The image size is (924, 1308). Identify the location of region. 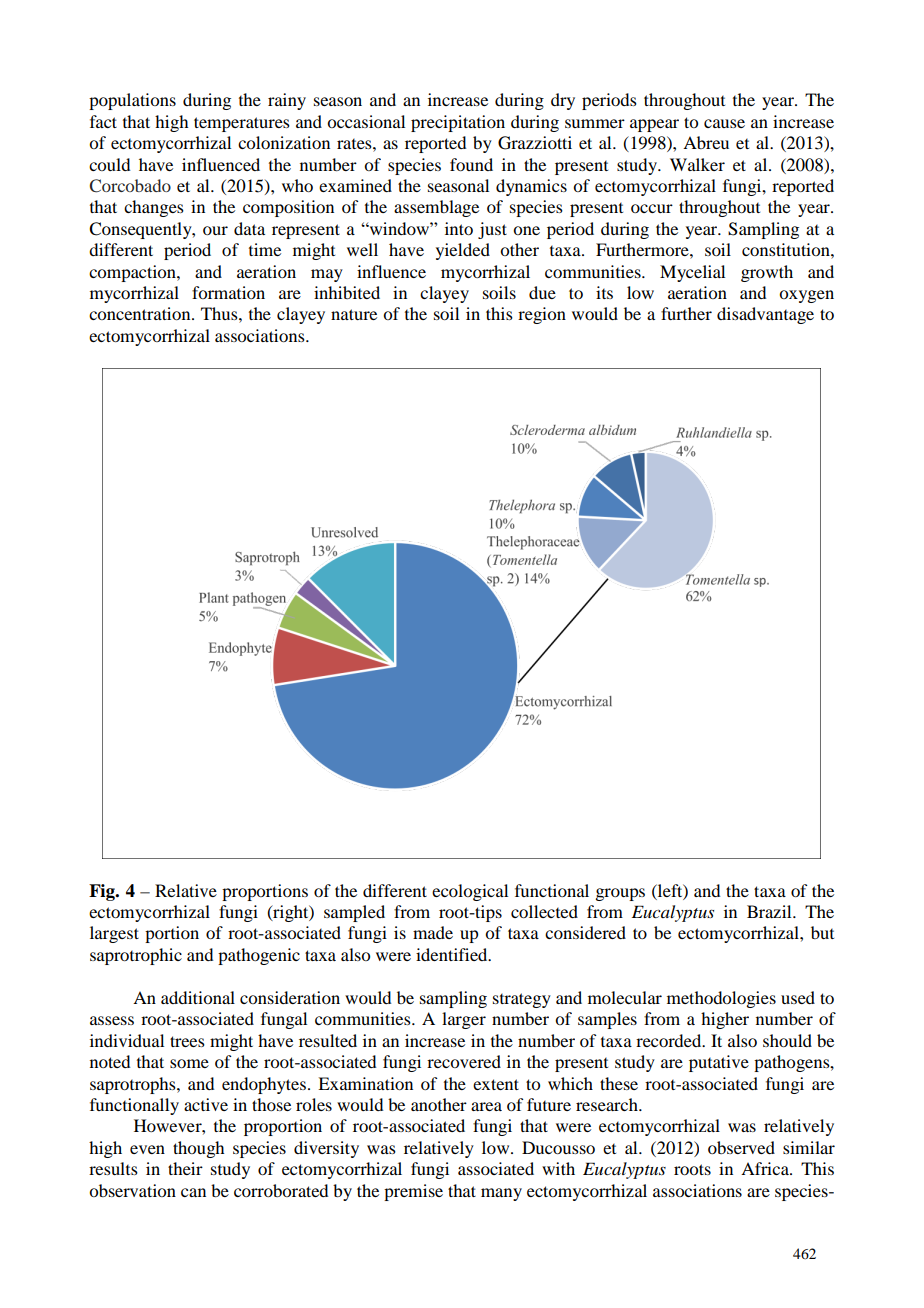
(542, 315).
